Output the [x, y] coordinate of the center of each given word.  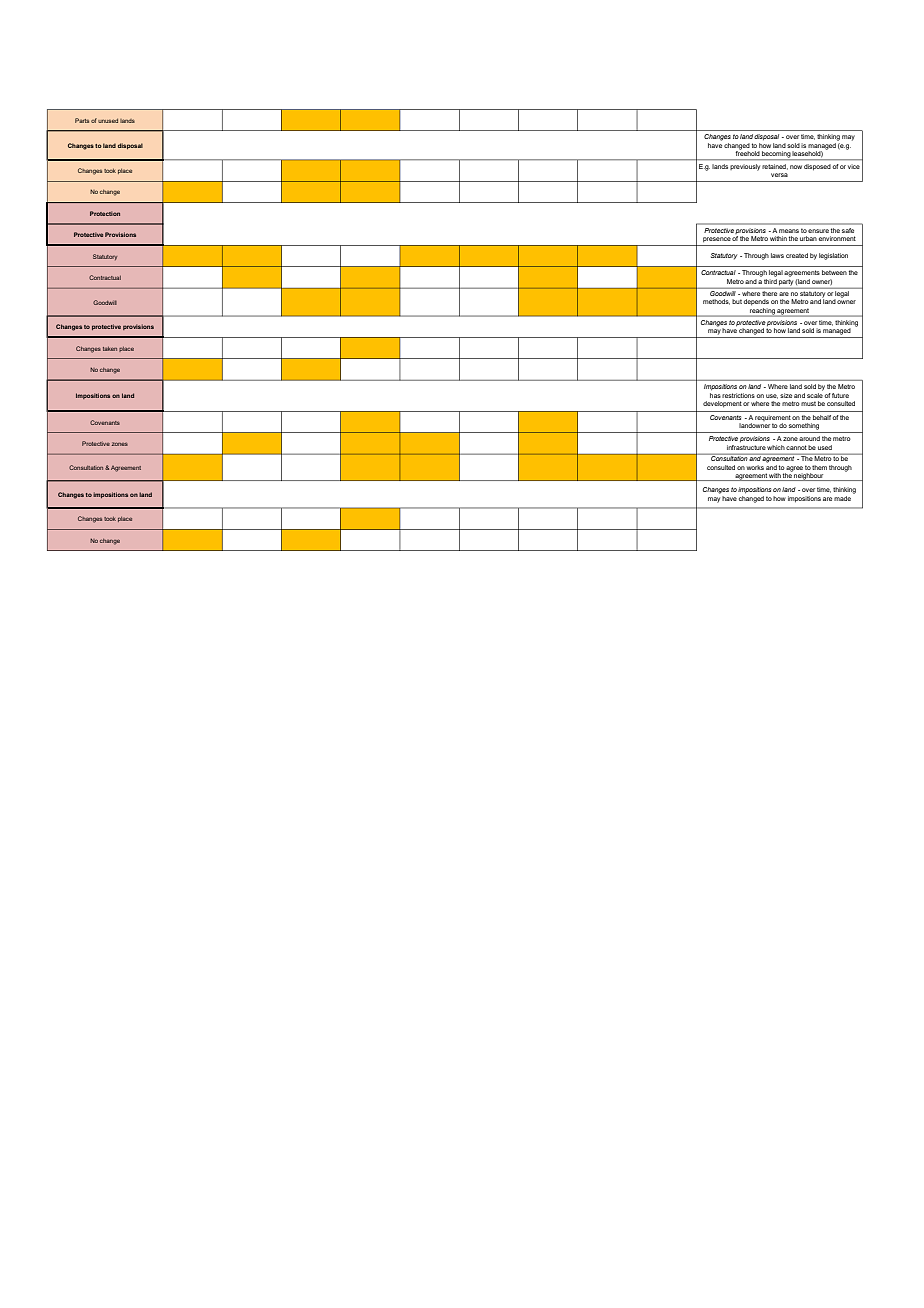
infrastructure [746, 447]
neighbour [809, 477]
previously [745, 167]
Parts [82, 120]
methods [716, 302]
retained [775, 166]
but [737, 301]
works [755, 467]
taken [110, 349]
